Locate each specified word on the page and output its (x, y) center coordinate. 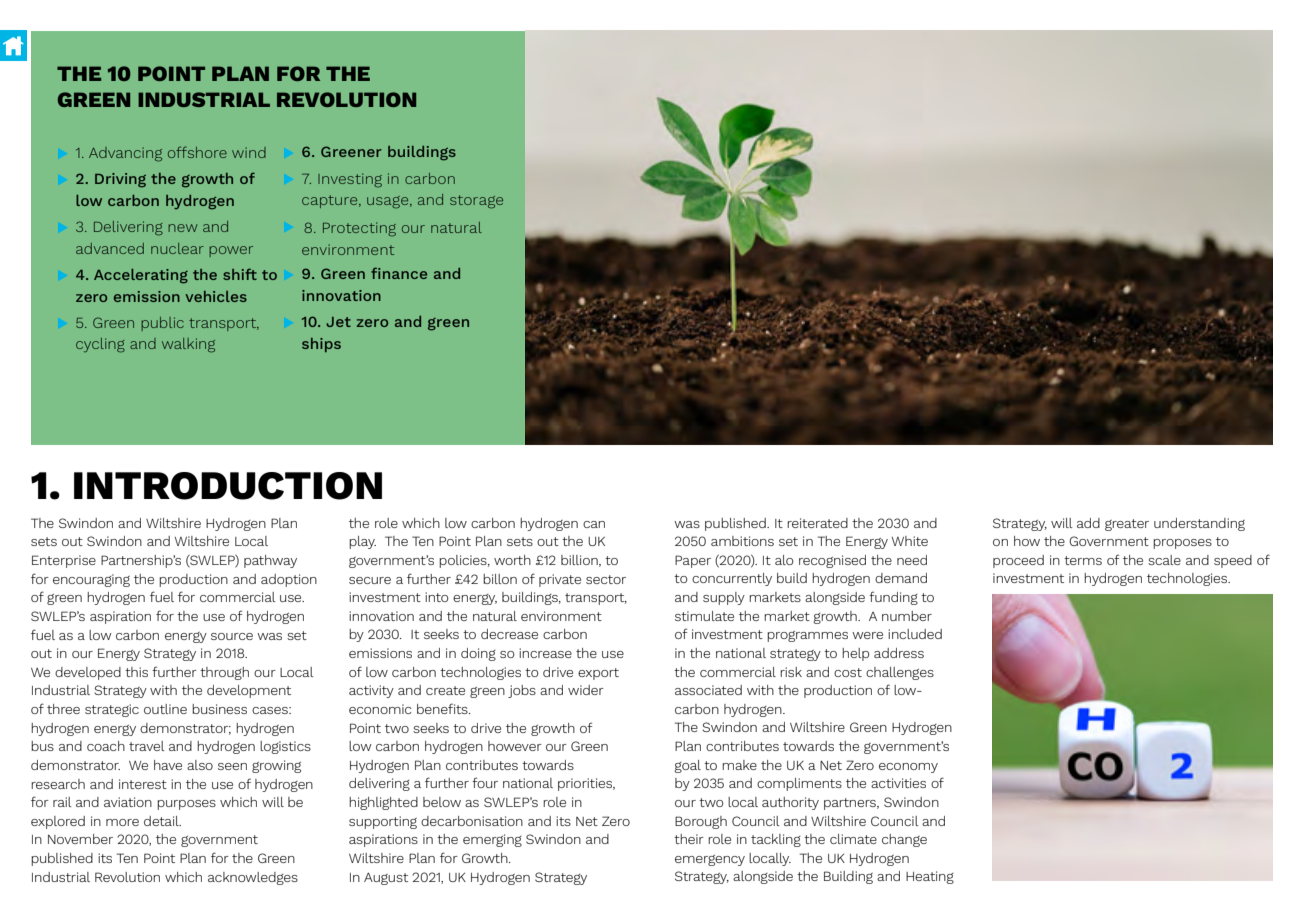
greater (1127, 525)
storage (476, 202)
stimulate (704, 616)
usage (389, 202)
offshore (197, 152)
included (915, 634)
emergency (710, 860)
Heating (930, 877)
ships (321, 345)
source (232, 636)
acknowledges (253, 878)
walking (188, 345)
